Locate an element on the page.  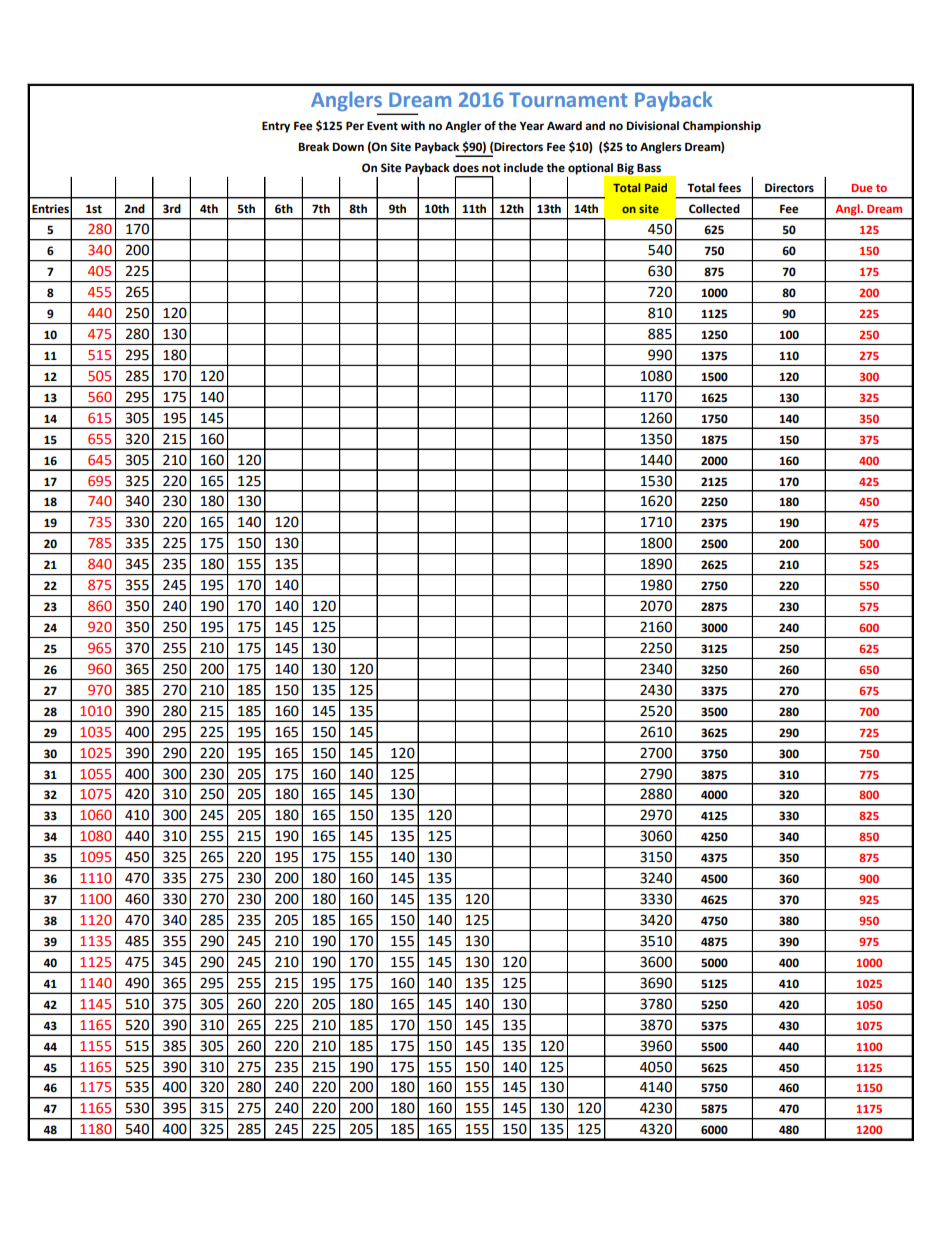
Divisional is located at coordinates (652, 126).
